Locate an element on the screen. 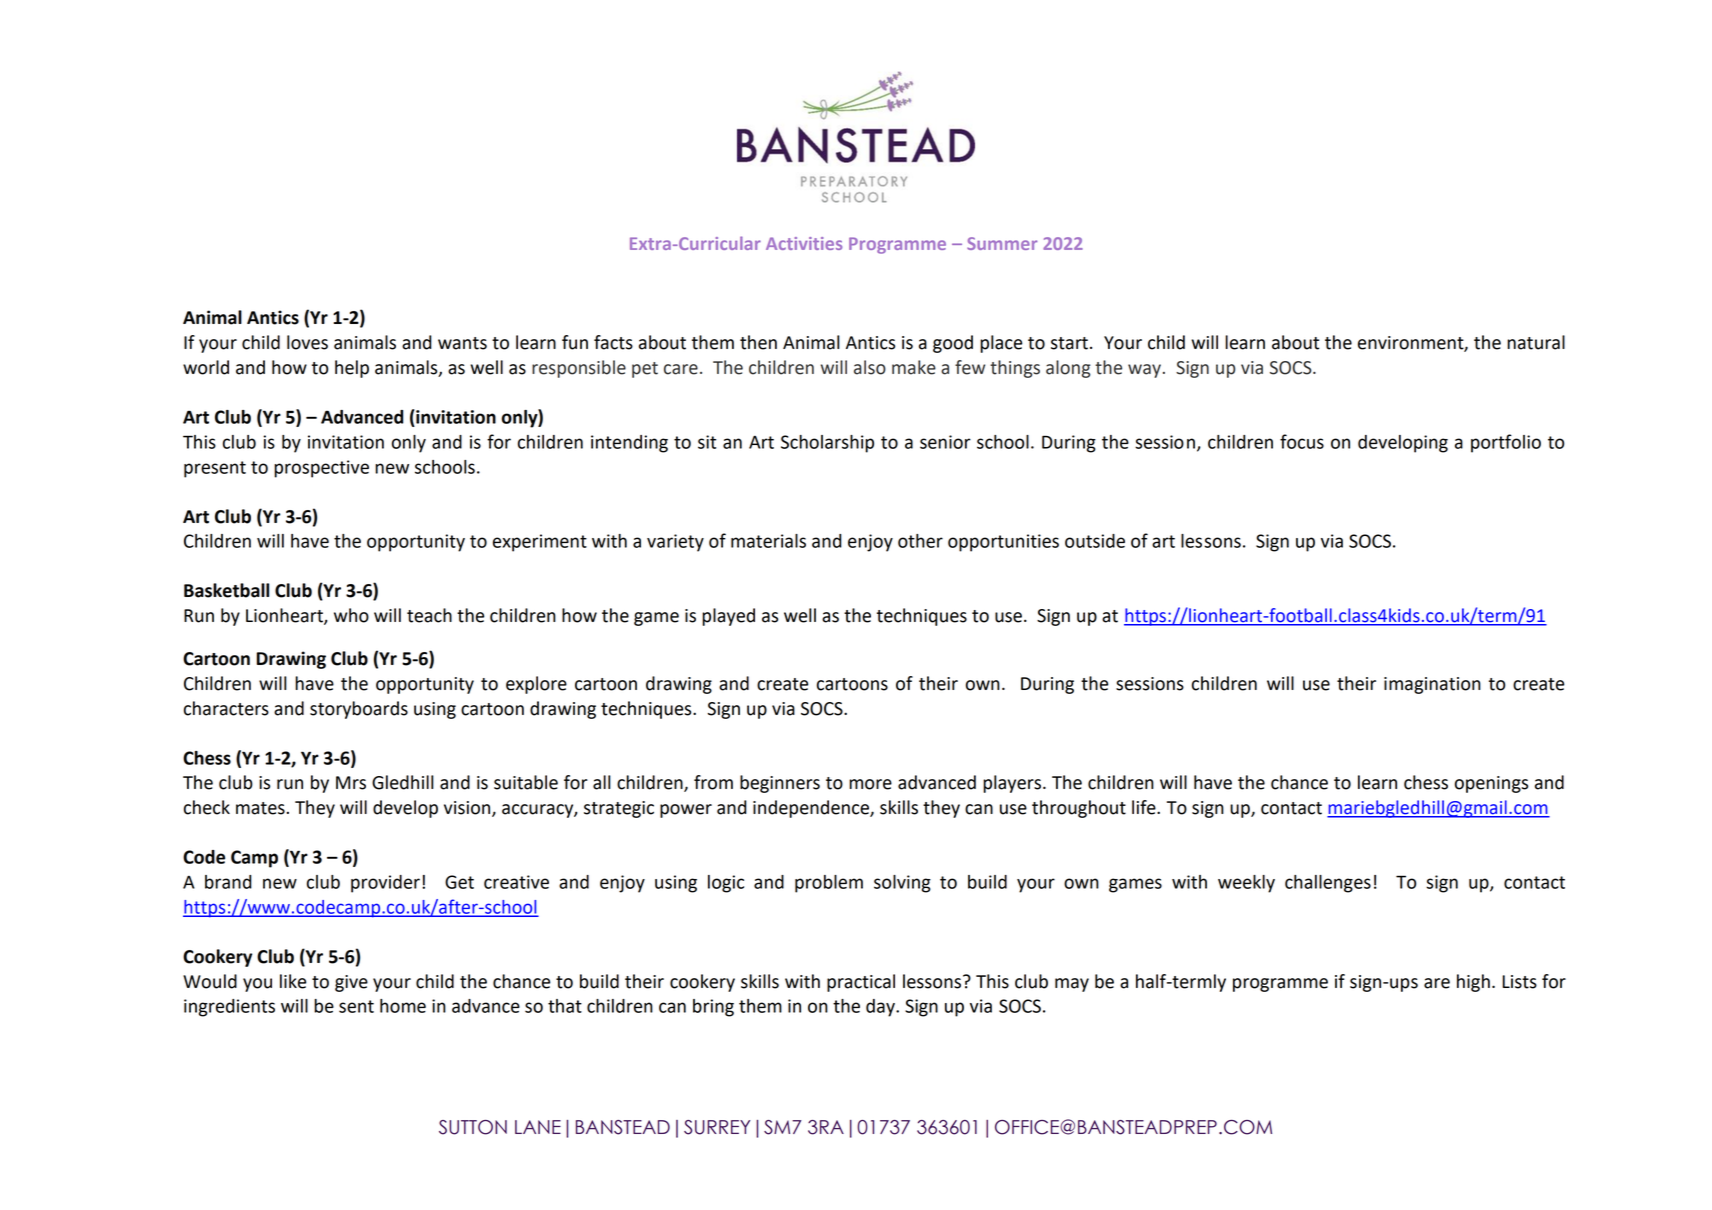 This screenshot has width=1712, height=1210. openings is located at coordinates (1491, 784).
